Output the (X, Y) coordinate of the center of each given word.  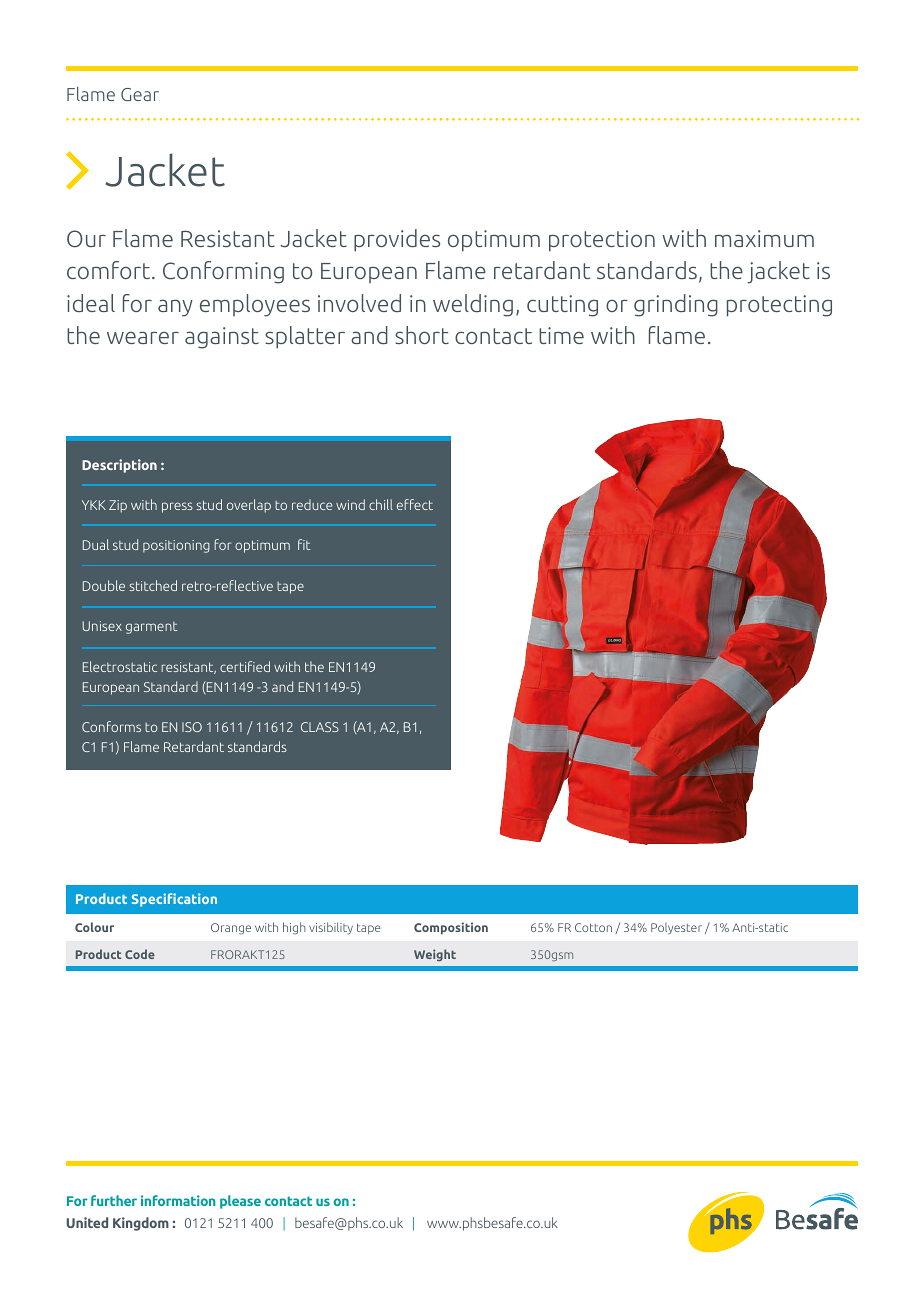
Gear (140, 94)
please (240, 1202)
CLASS (320, 727)
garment (152, 628)
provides (397, 240)
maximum (764, 238)
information (178, 1200)
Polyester (676, 929)
